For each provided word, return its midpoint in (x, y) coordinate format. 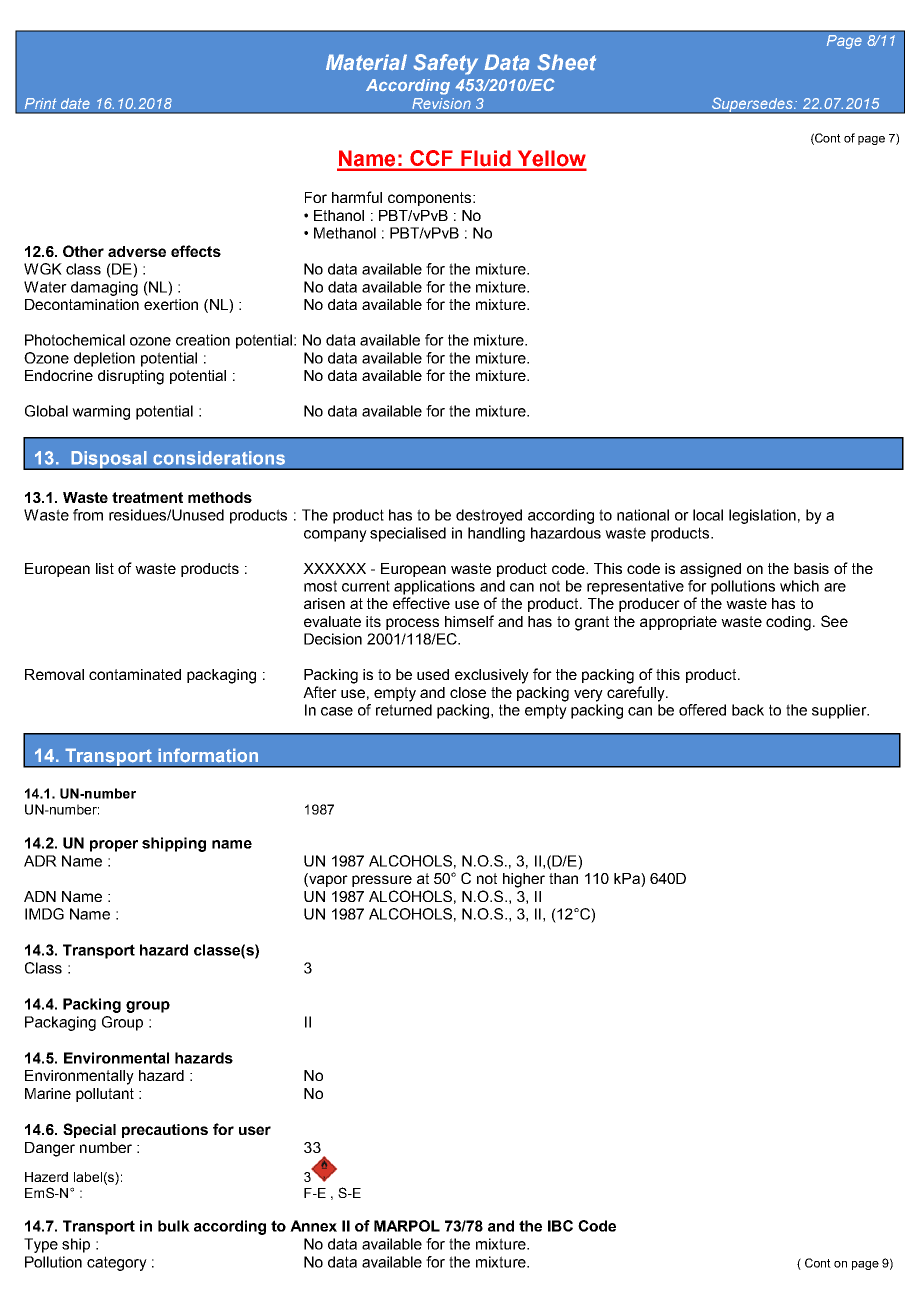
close (468, 692)
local (708, 515)
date (75, 103)
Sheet (566, 62)
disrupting (131, 377)
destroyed (489, 516)
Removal (54, 674)
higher (524, 880)
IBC (560, 1226)
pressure (382, 881)
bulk (174, 1226)
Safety (445, 64)
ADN (40, 896)
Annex (313, 1226)
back (748, 710)
